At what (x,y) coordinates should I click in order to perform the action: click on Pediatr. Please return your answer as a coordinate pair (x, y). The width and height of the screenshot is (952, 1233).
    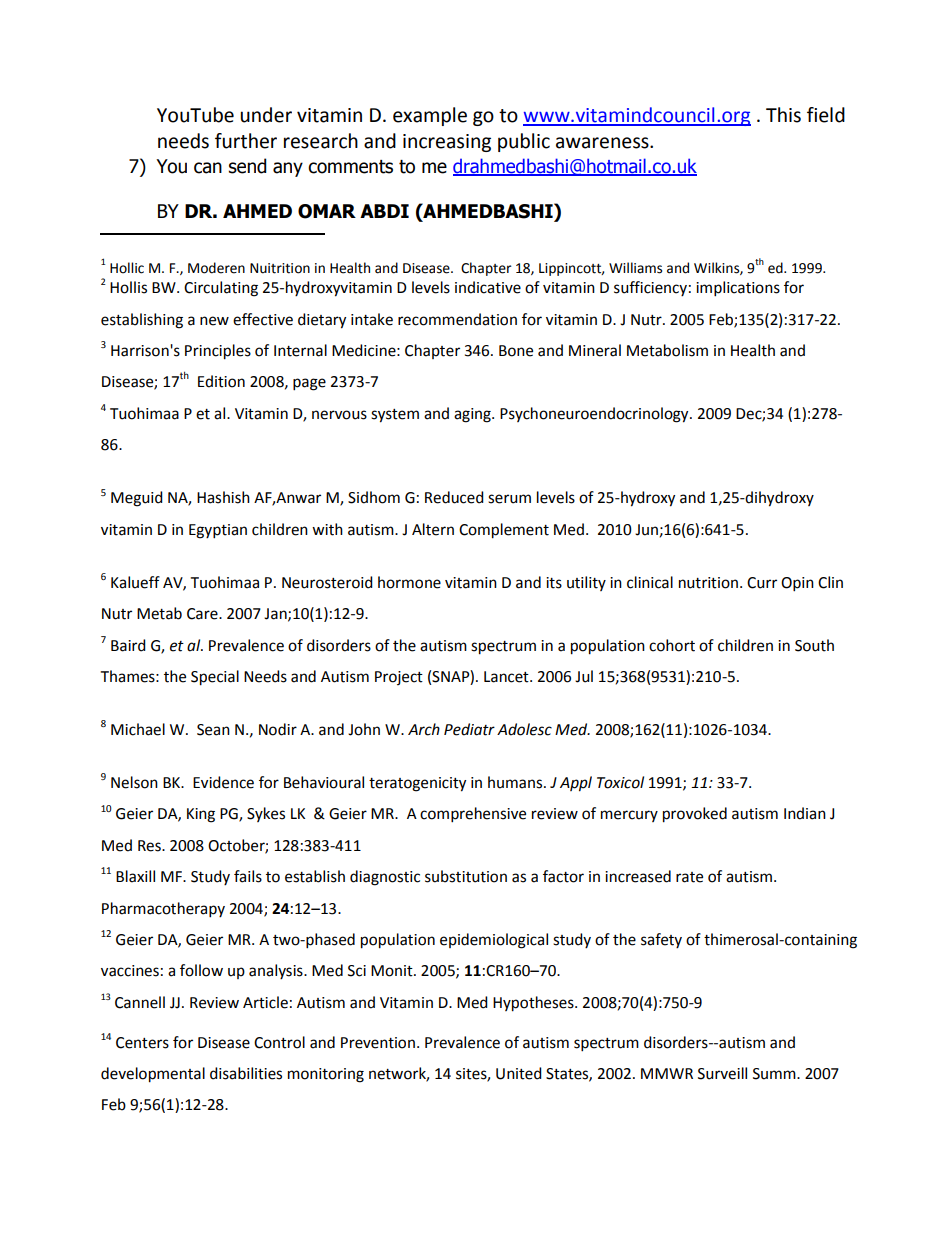
    Looking at the image, I should click on (469, 729).
